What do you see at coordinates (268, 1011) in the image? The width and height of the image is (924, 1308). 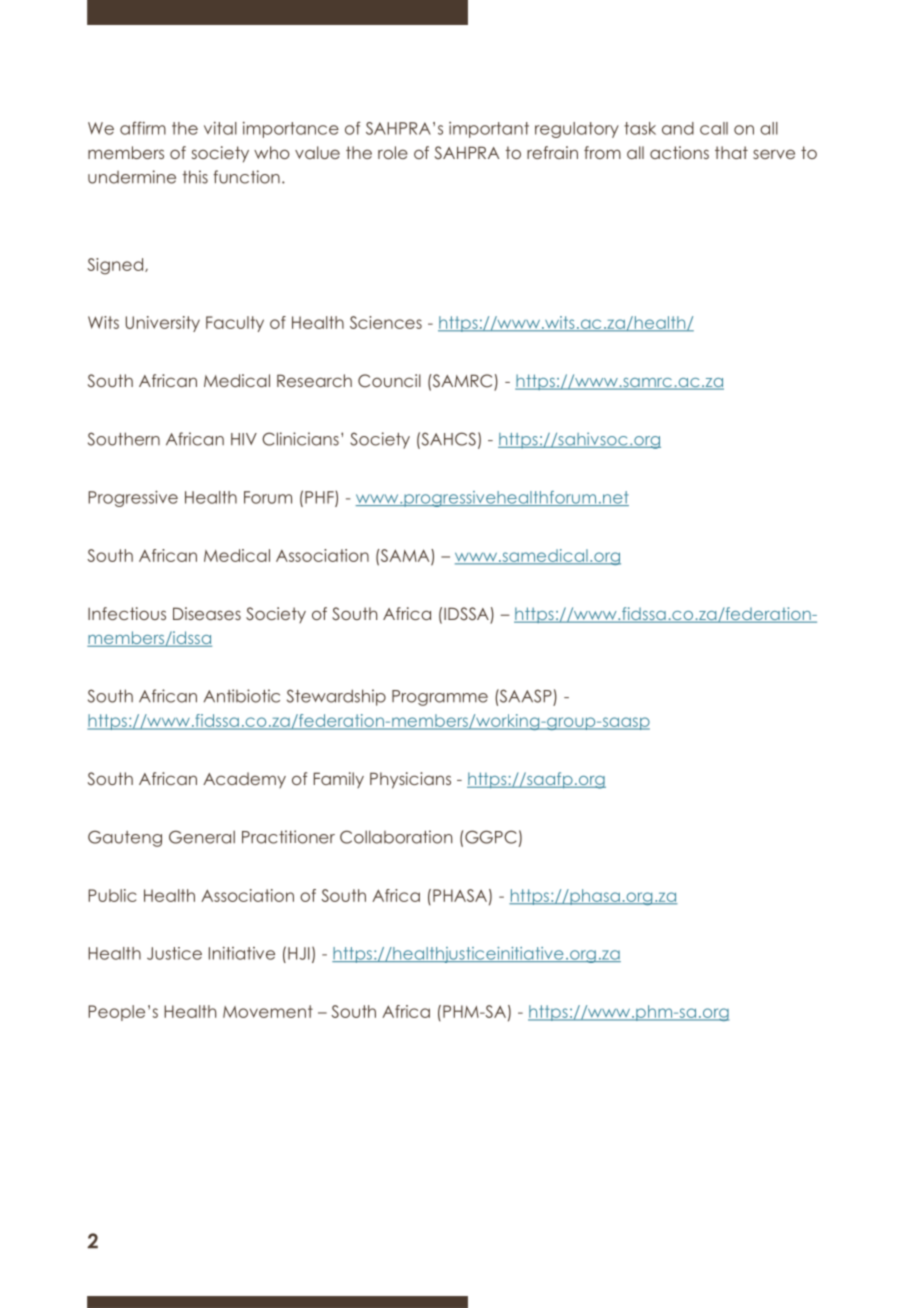 I see `Movement` at bounding box center [268, 1011].
